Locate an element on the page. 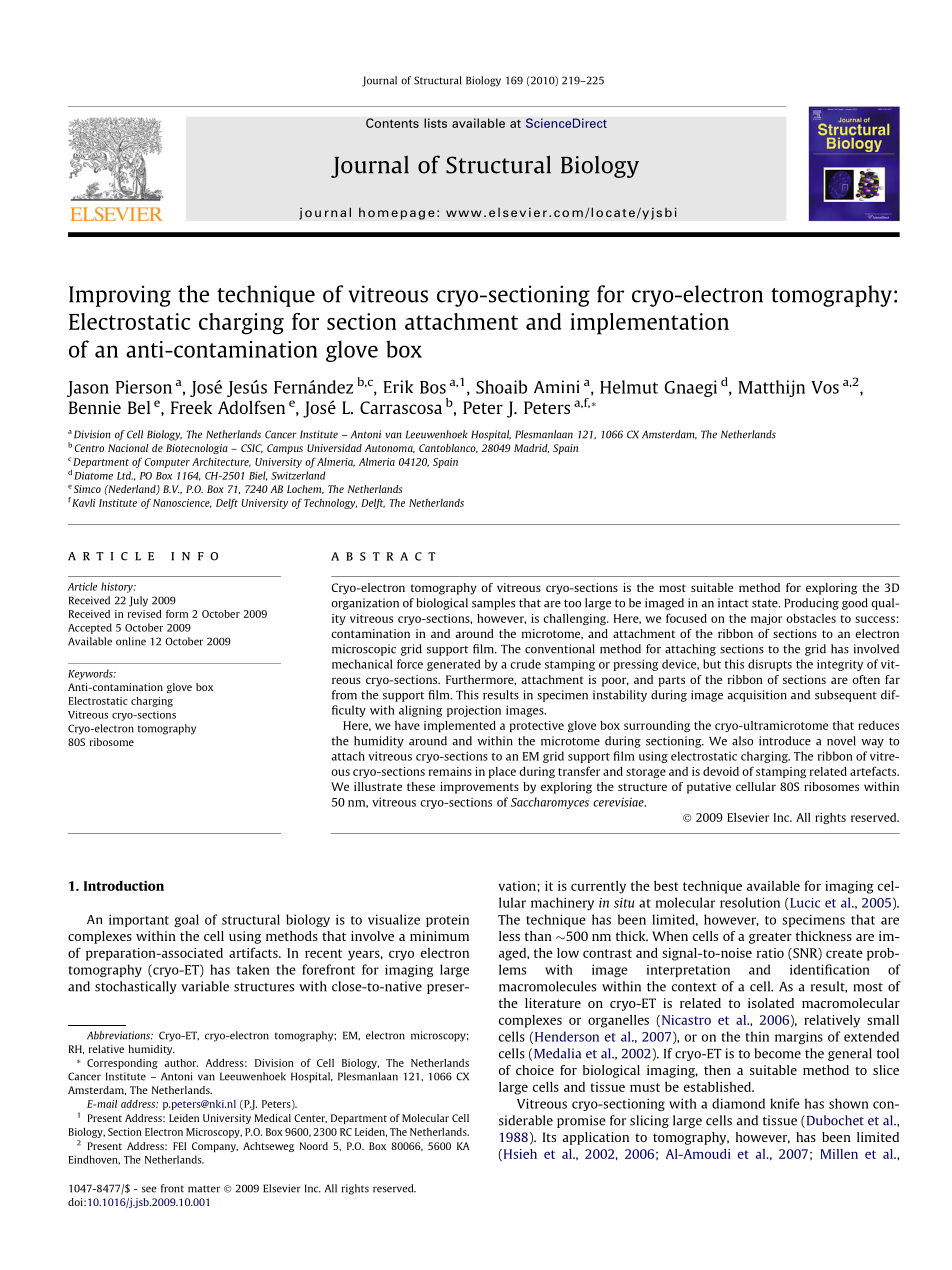 This page has width=952, height=1270. Vos is located at coordinates (825, 387).
